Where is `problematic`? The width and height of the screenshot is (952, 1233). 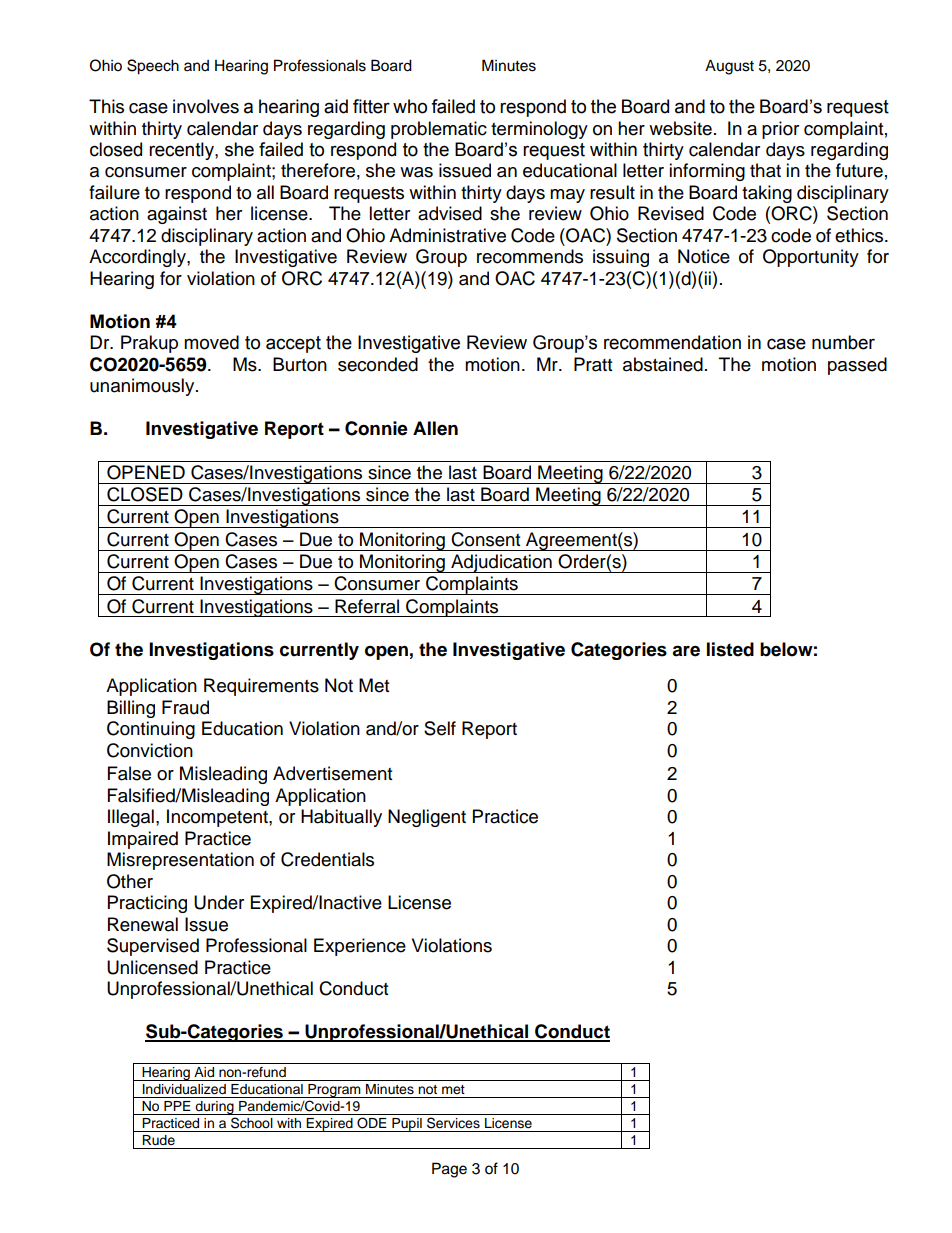 problematic is located at coordinates (439, 130).
